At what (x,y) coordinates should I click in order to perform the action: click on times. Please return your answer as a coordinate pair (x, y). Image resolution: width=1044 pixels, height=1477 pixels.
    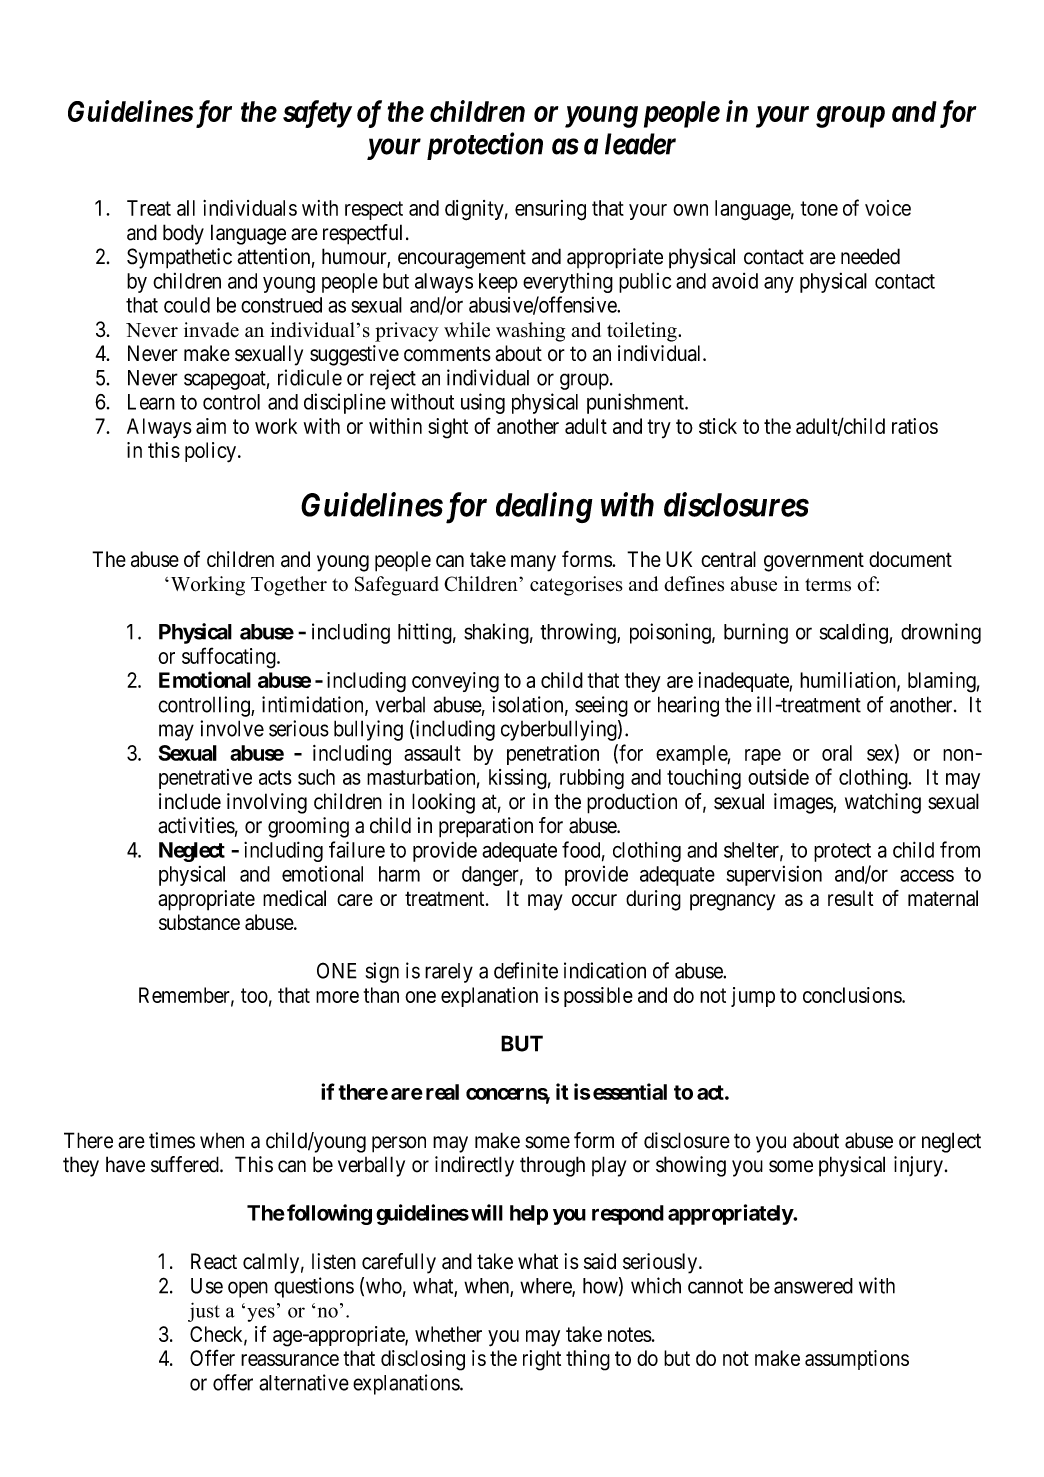
    Looking at the image, I should click on (172, 1140).
